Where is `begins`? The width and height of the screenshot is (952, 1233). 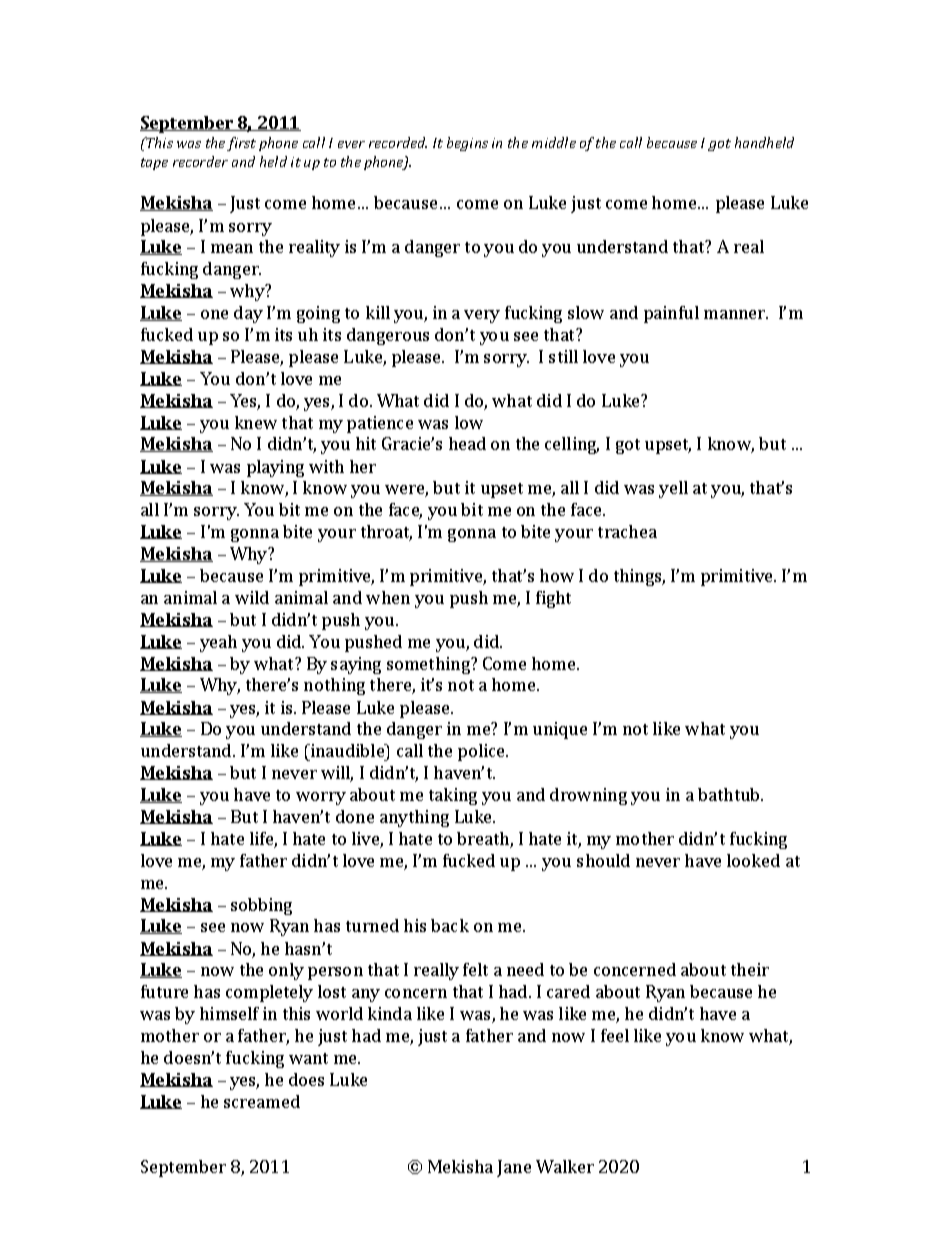 begins is located at coordinates (467, 144).
